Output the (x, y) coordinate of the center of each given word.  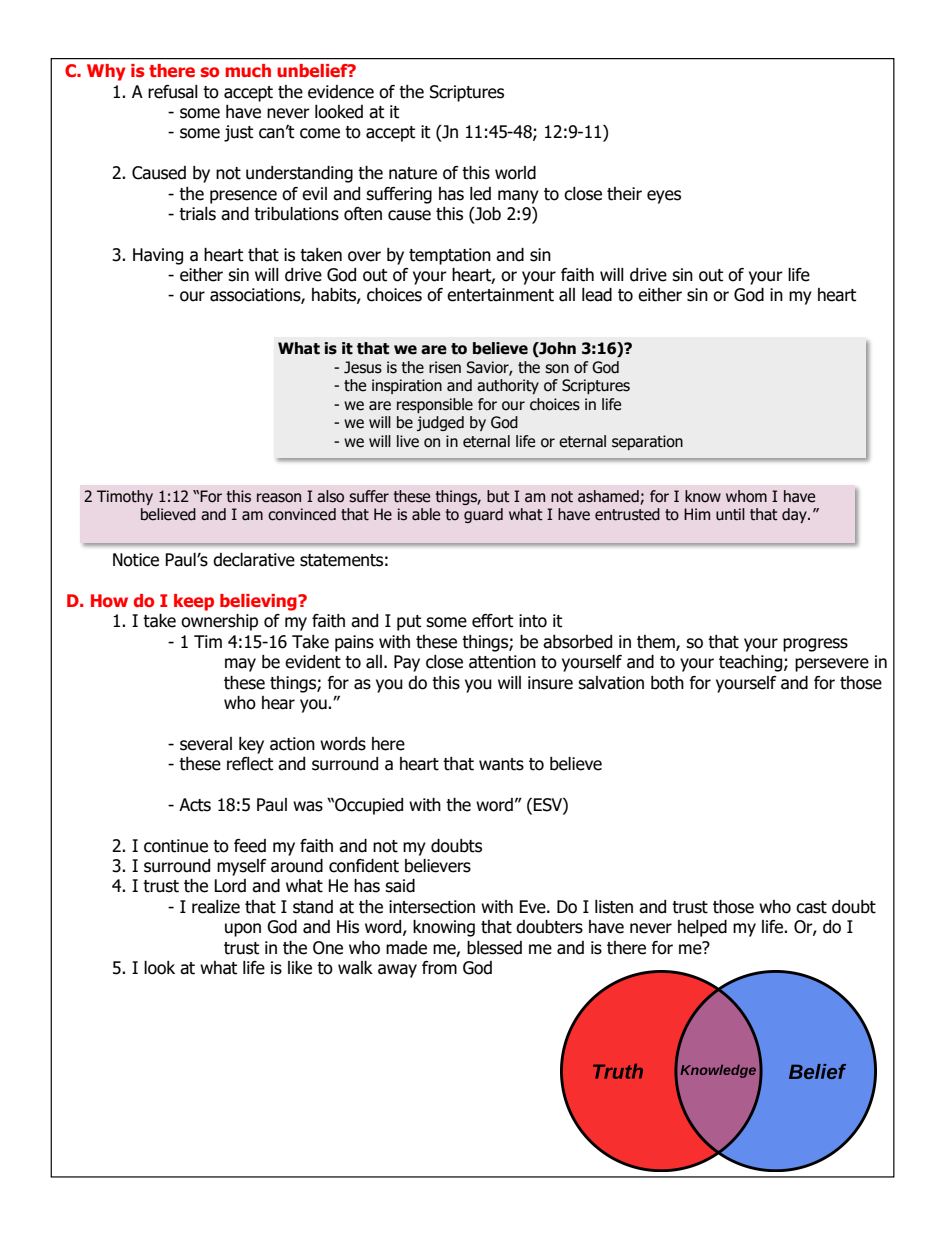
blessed (494, 948)
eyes (664, 197)
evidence (341, 92)
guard (483, 515)
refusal (173, 92)
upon (243, 930)
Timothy (125, 497)
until (730, 514)
